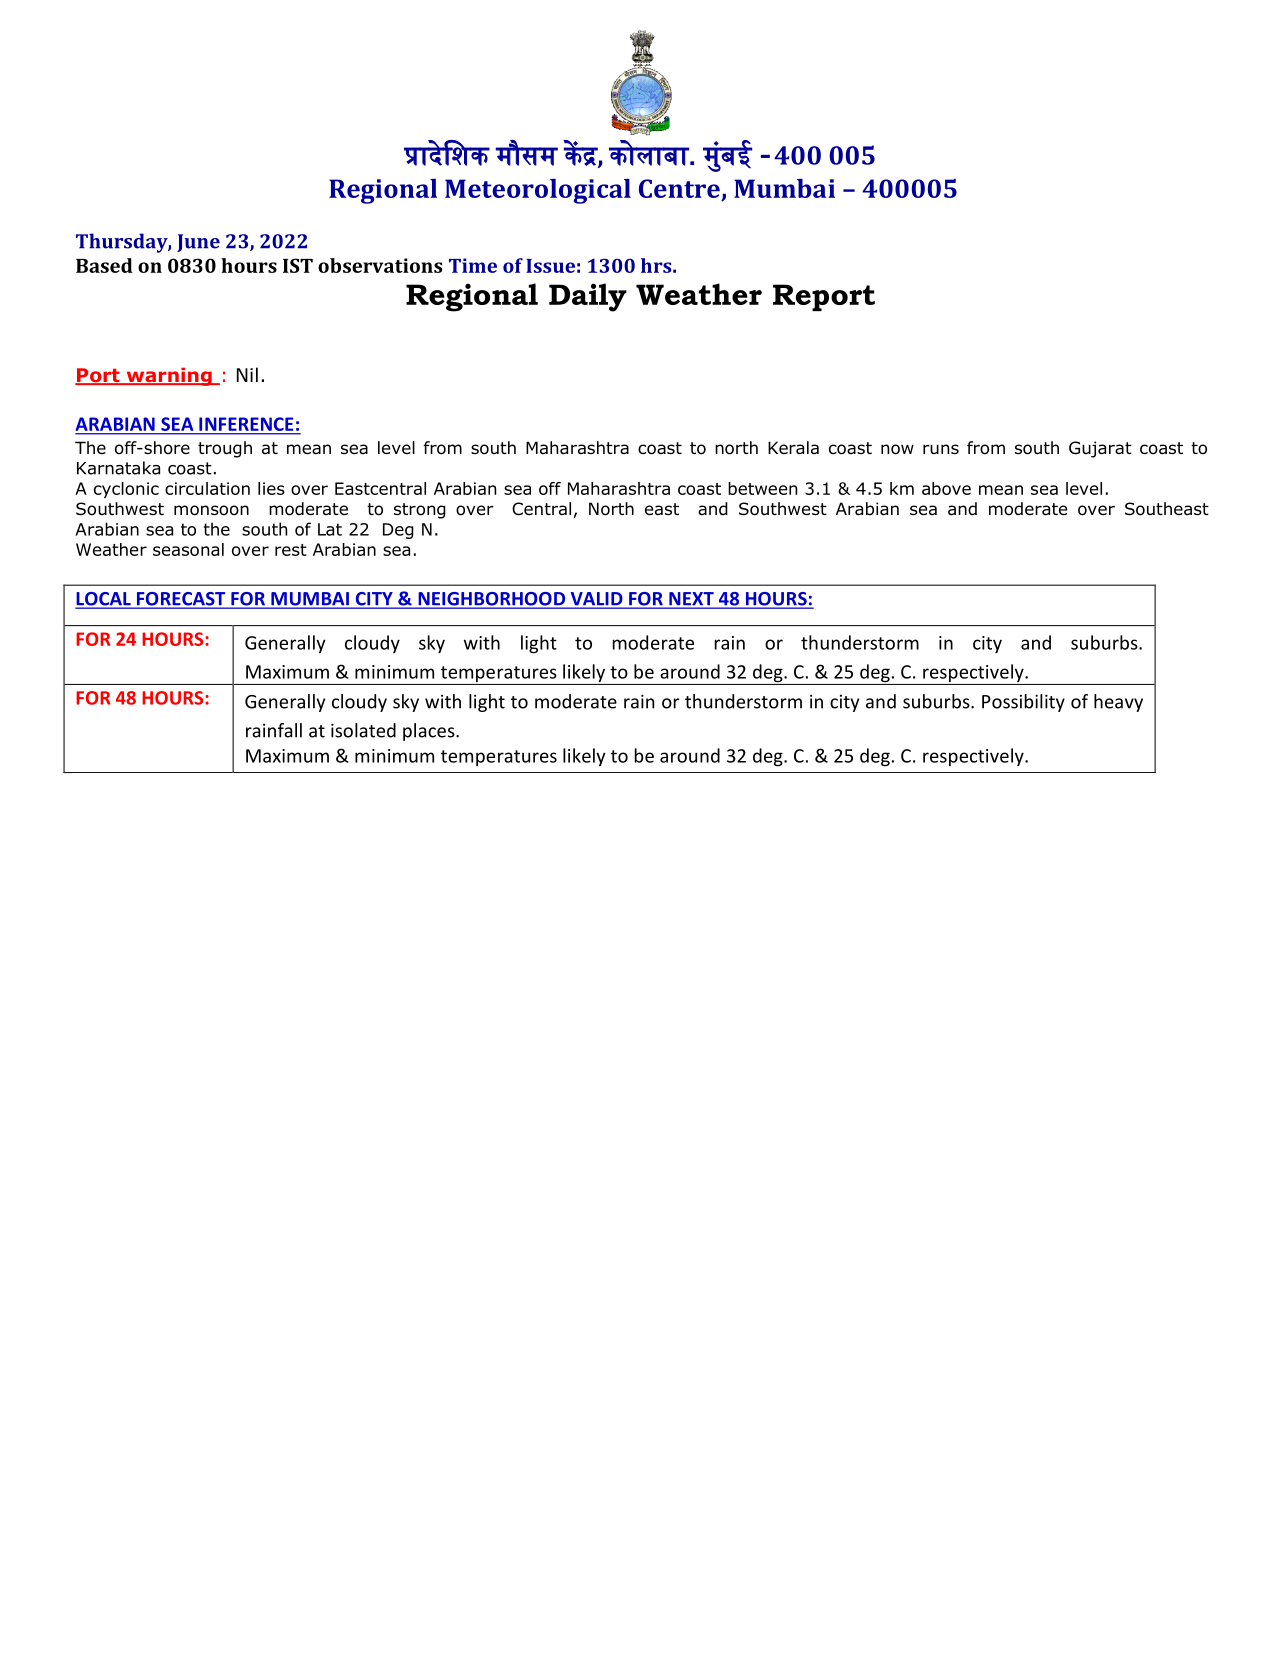  What do you see at coordinates (363, 730) in the screenshot?
I see `isolated` at bounding box center [363, 730].
